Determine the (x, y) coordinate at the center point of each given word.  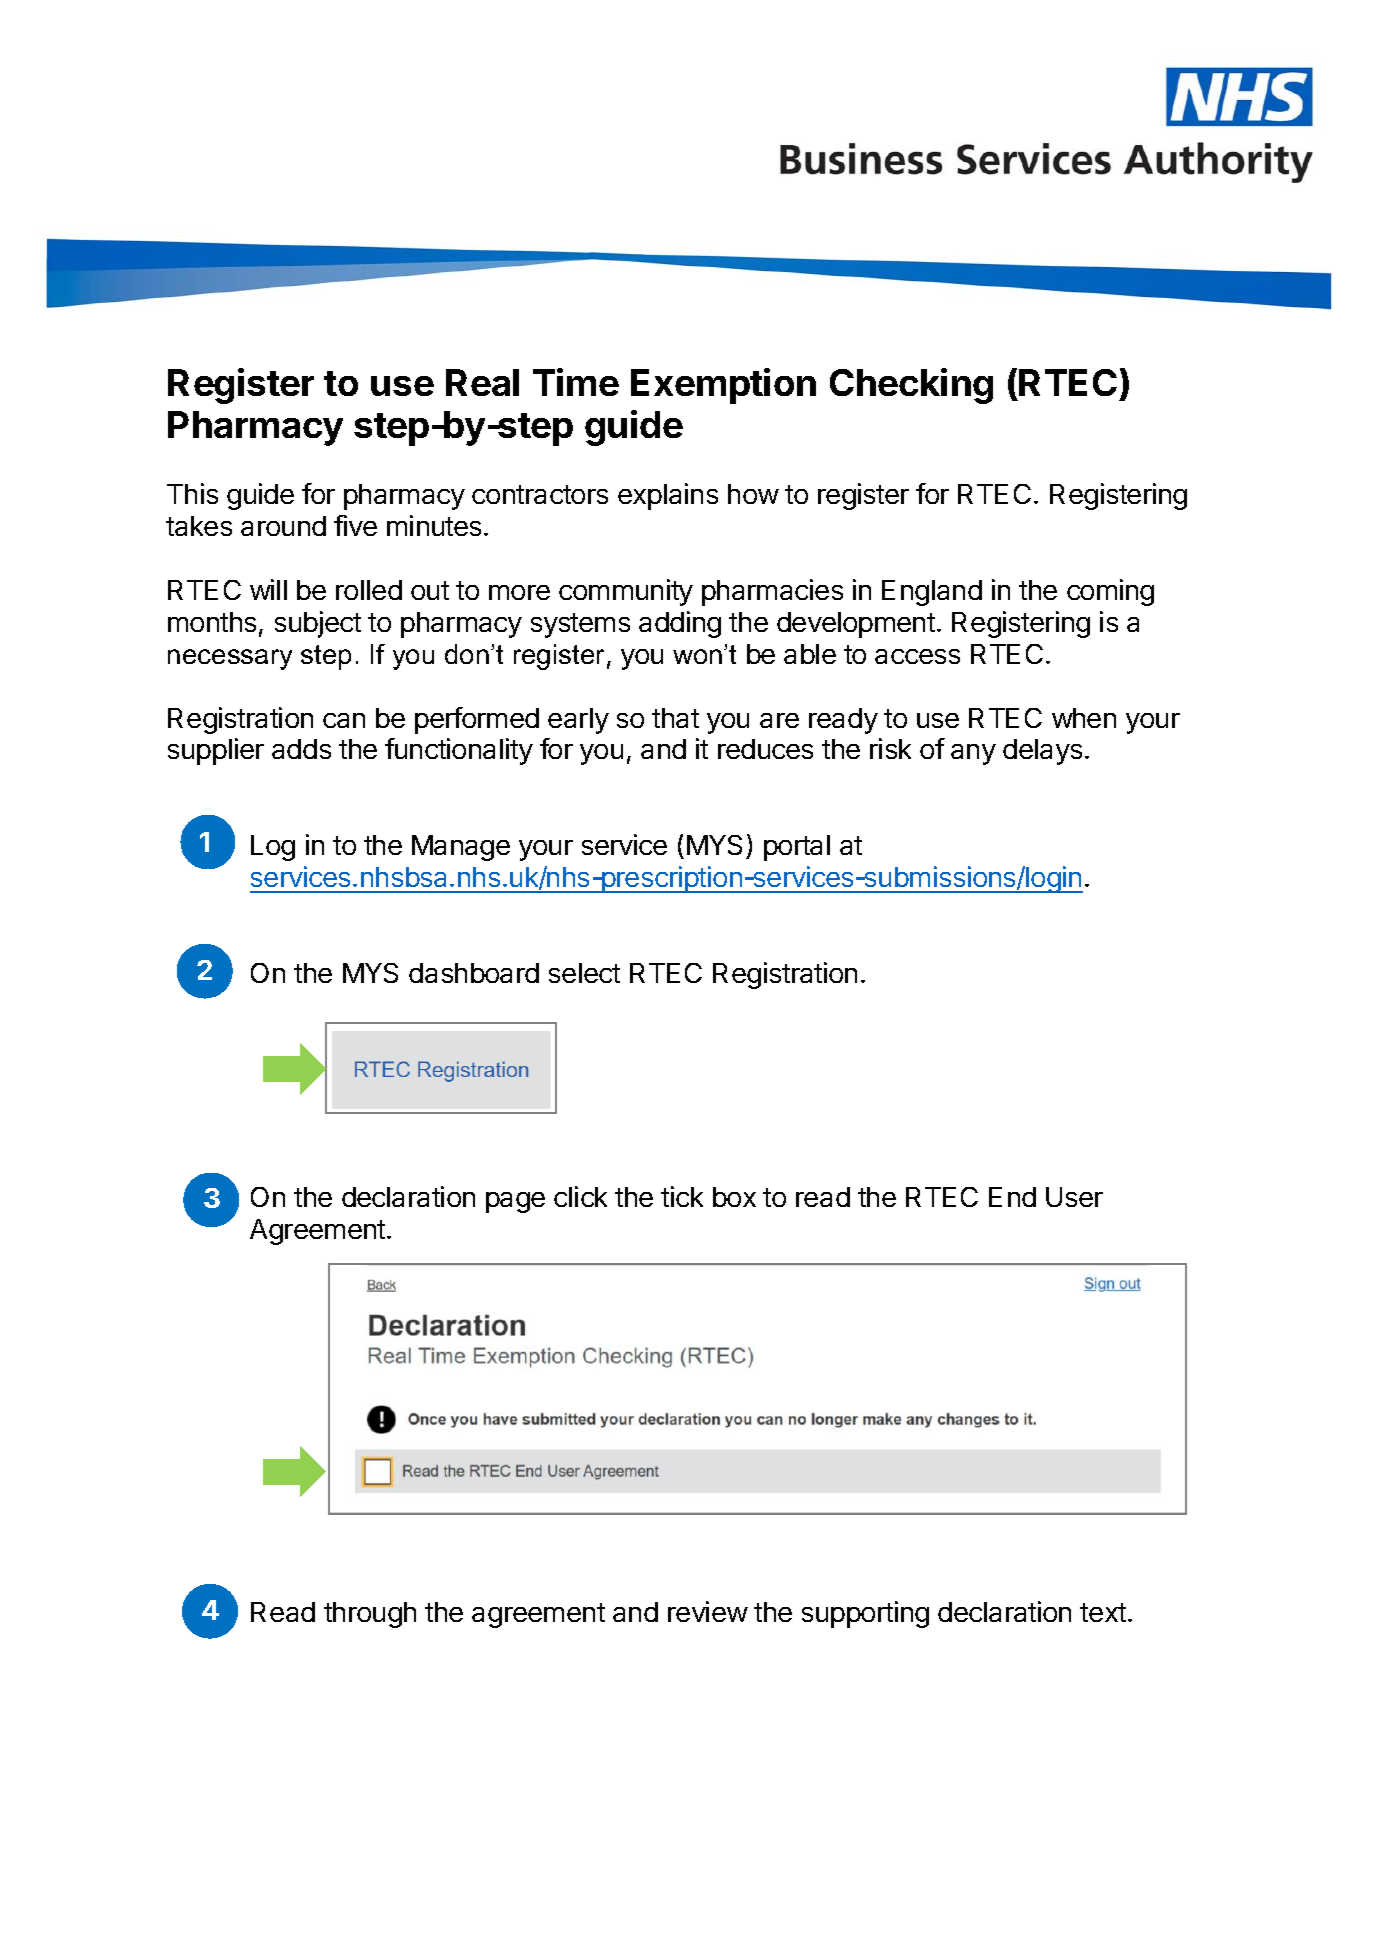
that (675, 718)
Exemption (723, 386)
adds (301, 749)
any (973, 754)
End (1012, 1197)
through (370, 1615)
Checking (911, 386)
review (708, 1611)
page (515, 1202)
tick (682, 1196)
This (192, 493)
